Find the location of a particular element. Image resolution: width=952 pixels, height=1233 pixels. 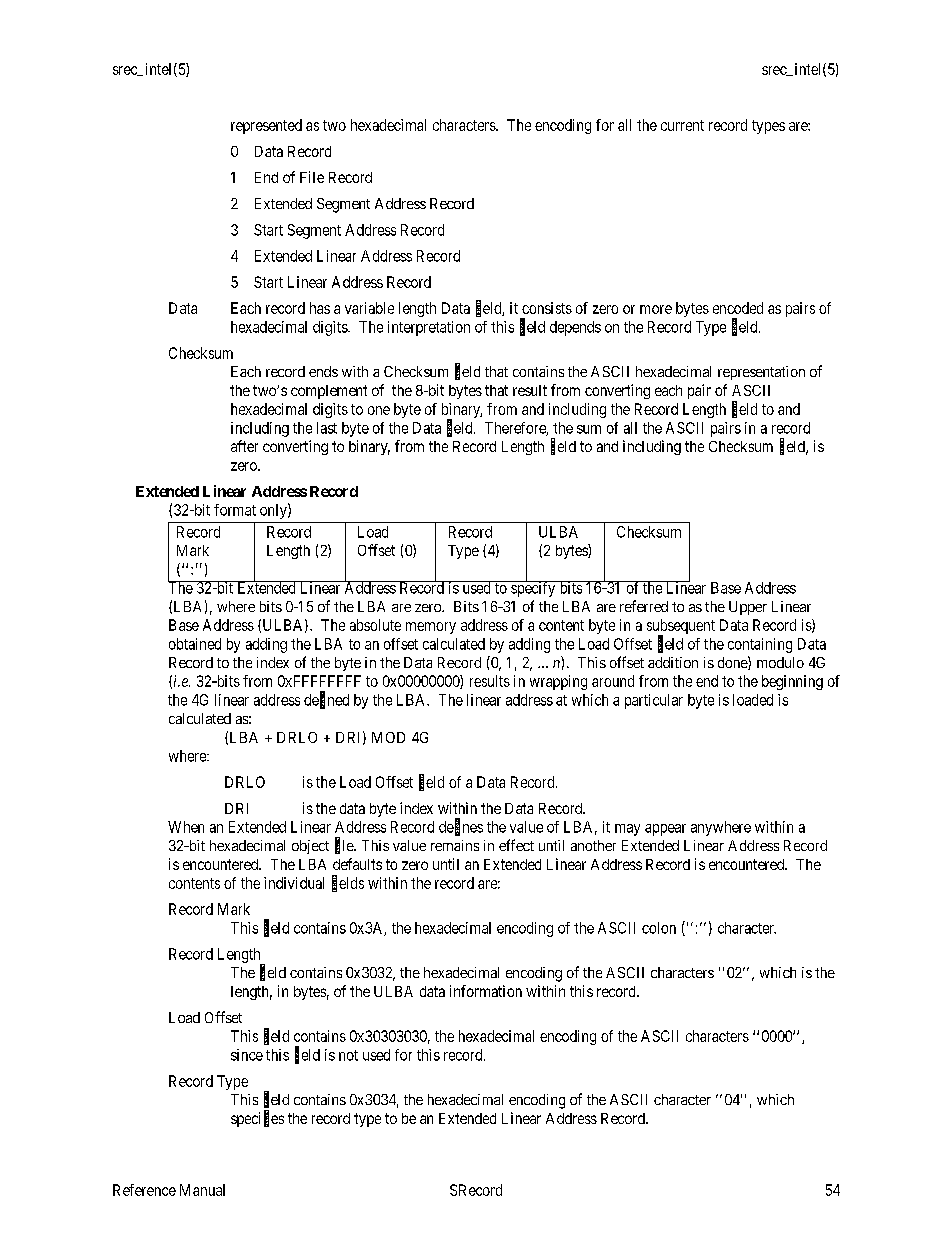

Upper is located at coordinates (748, 608).
